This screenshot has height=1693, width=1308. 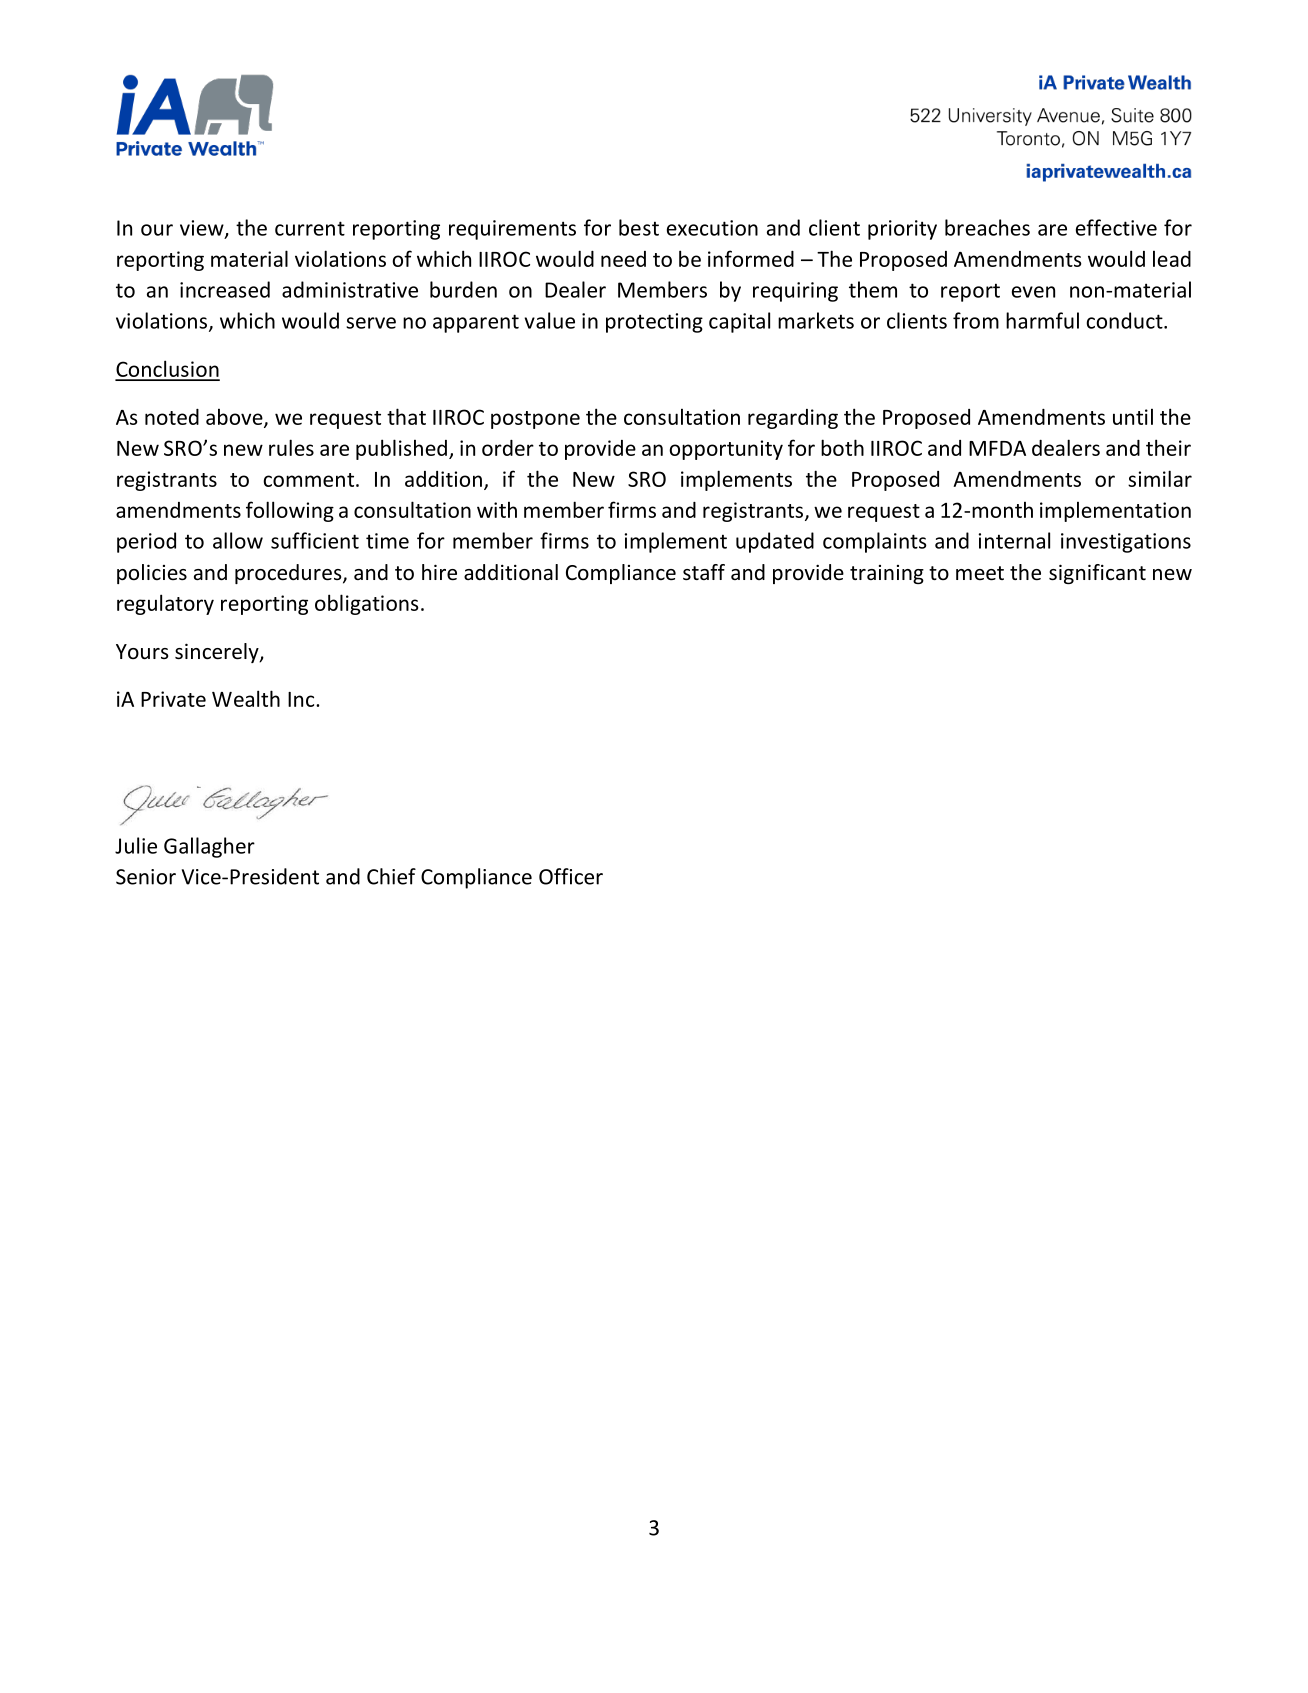 I want to click on need, so click(x=623, y=259).
